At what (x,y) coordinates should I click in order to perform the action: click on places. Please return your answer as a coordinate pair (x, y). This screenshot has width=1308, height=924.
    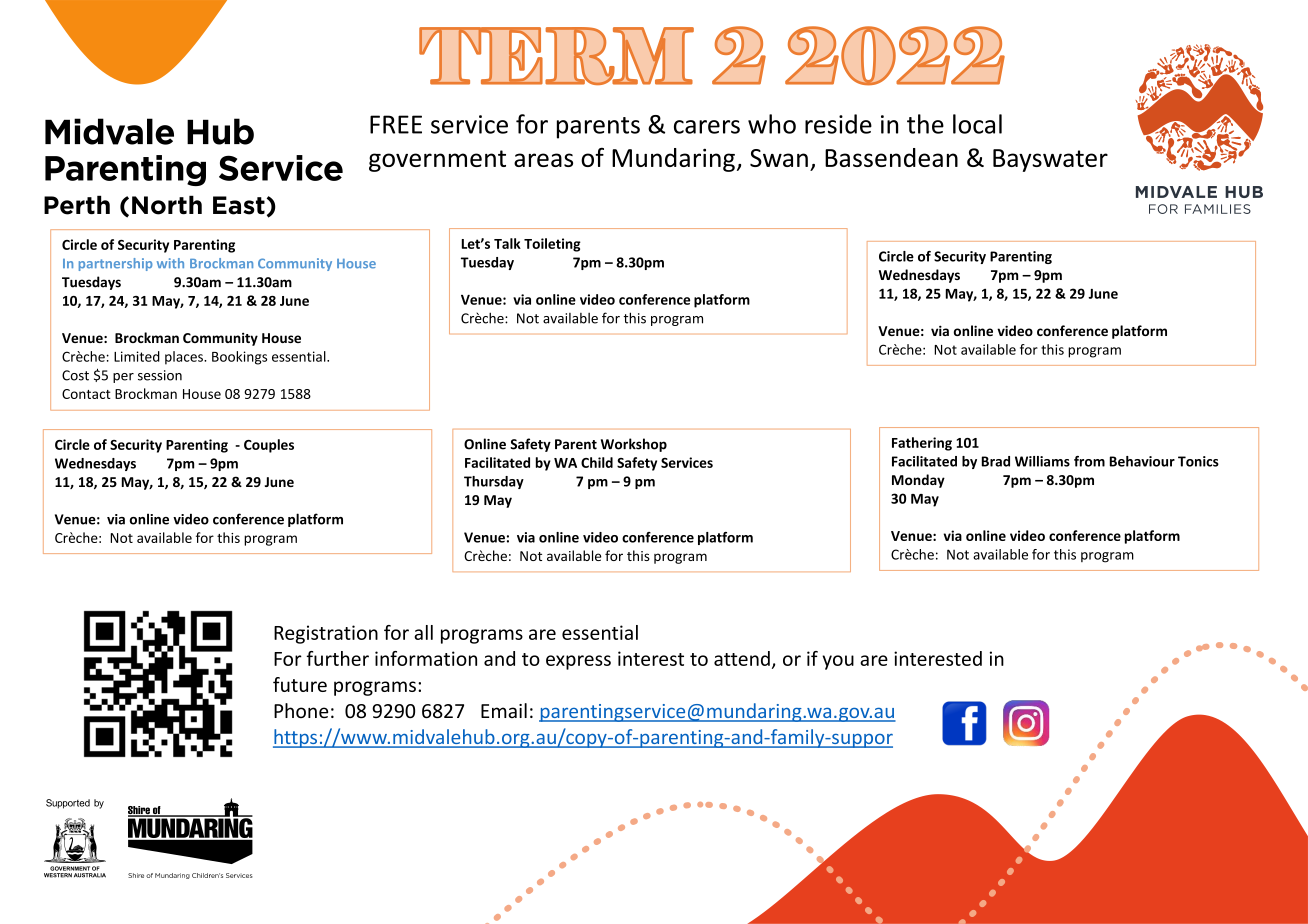
    Looking at the image, I should click on (185, 358).
